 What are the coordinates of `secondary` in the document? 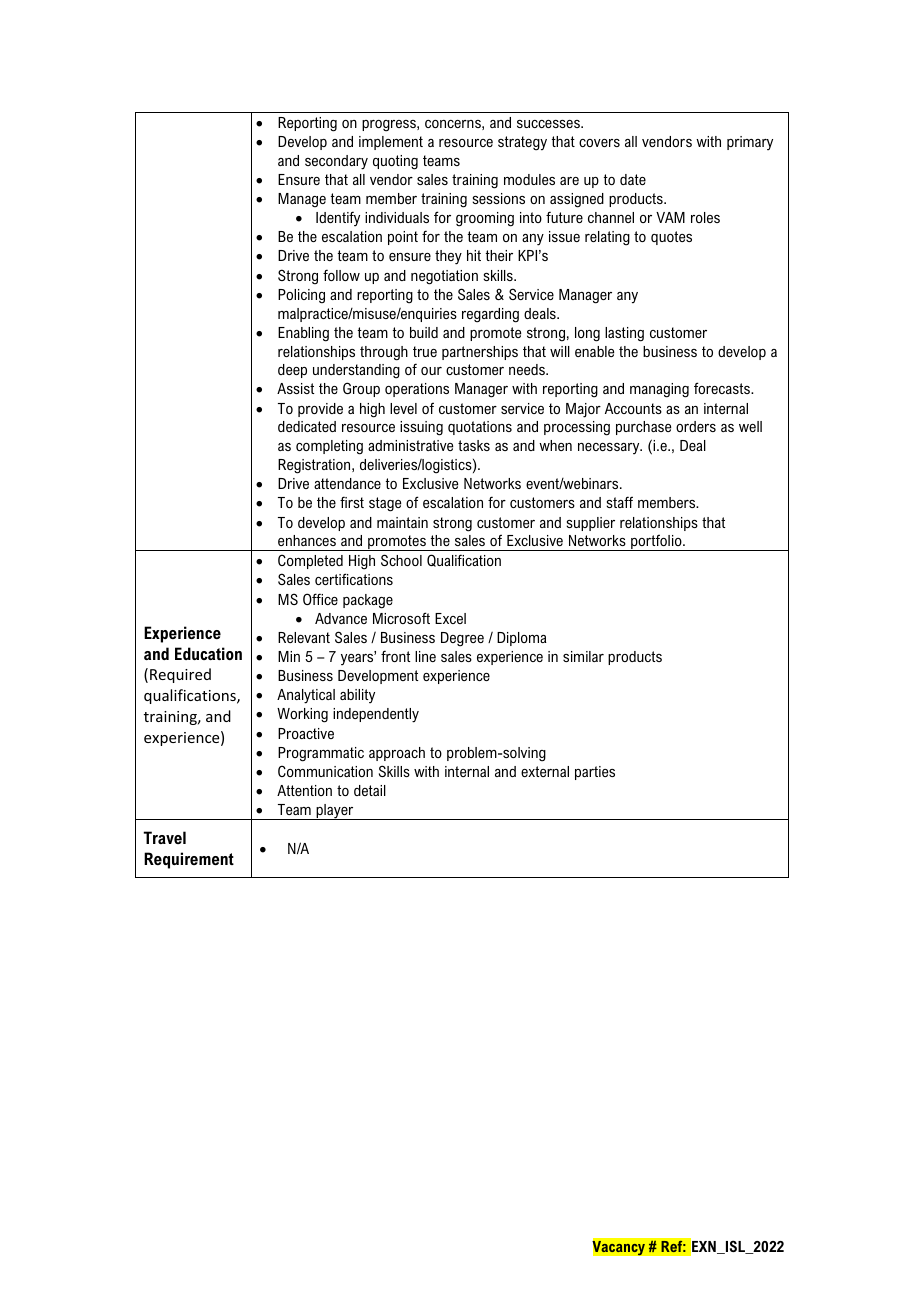 It's located at (336, 162).
